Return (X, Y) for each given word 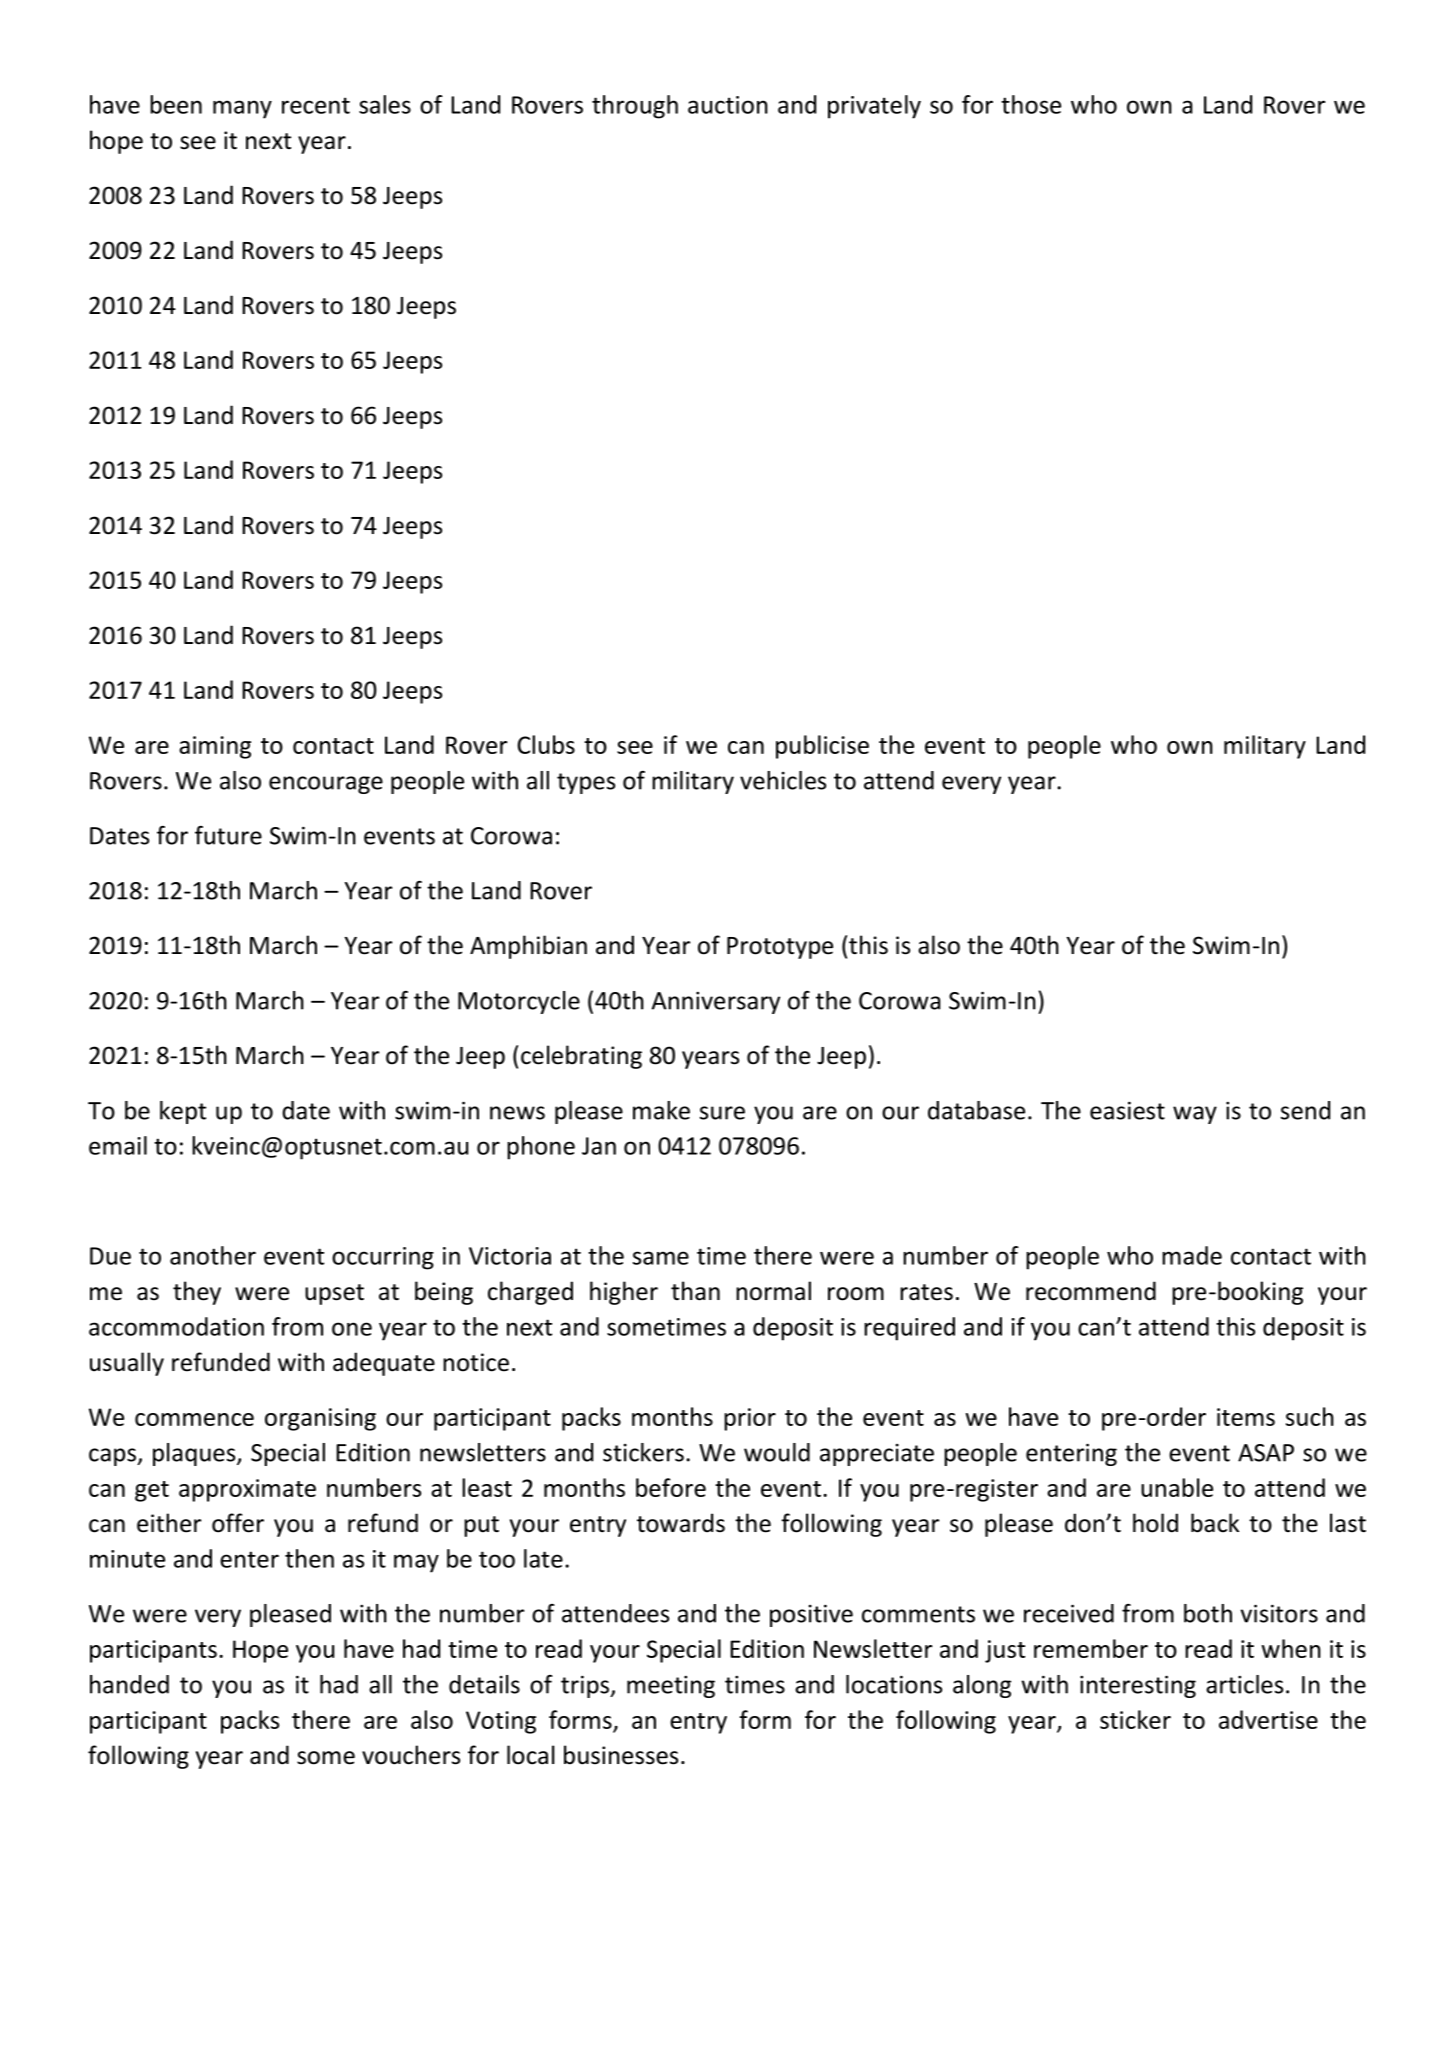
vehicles (783, 780)
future (228, 835)
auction (728, 105)
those (1031, 104)
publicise (822, 747)
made (1192, 1255)
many (242, 109)
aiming (215, 747)
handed (129, 1684)
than (695, 1291)
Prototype (780, 948)
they (197, 1293)
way (1195, 1115)
